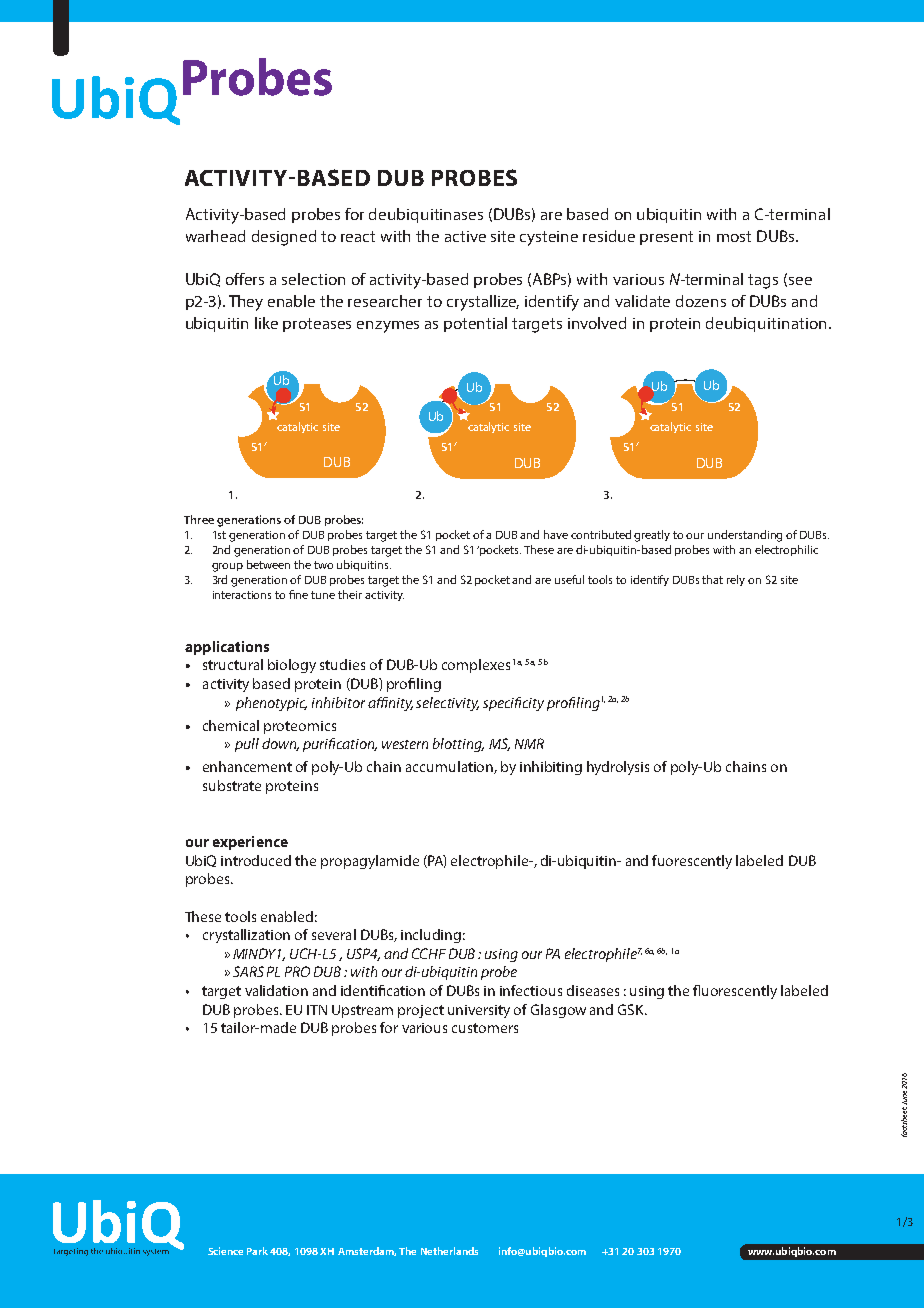 The image size is (924, 1308). What do you see at coordinates (292, 666) in the document?
I see `biology` at bounding box center [292, 666].
